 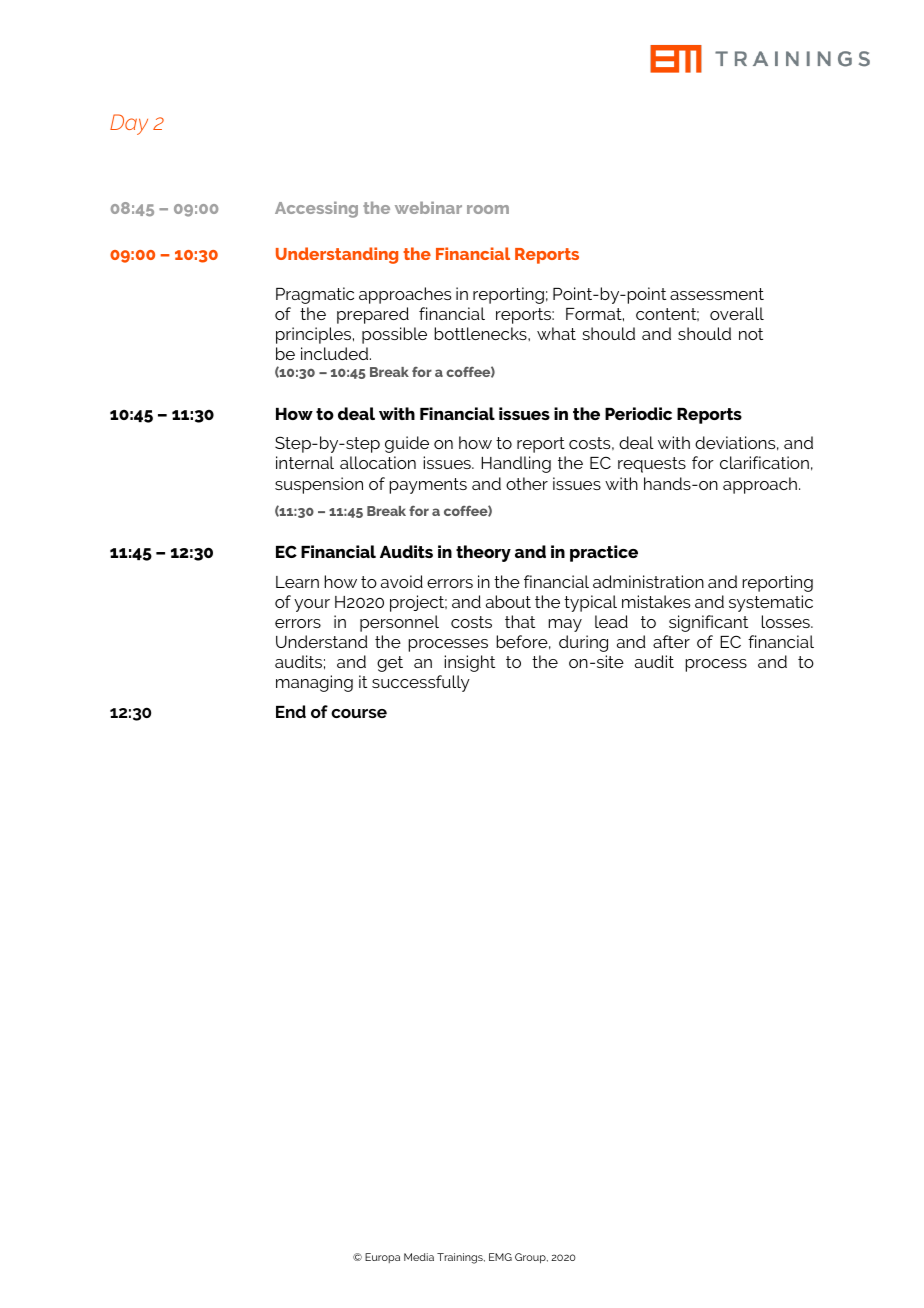 What do you see at coordinates (428, 207) in the screenshot?
I see `webinar` at bounding box center [428, 207].
